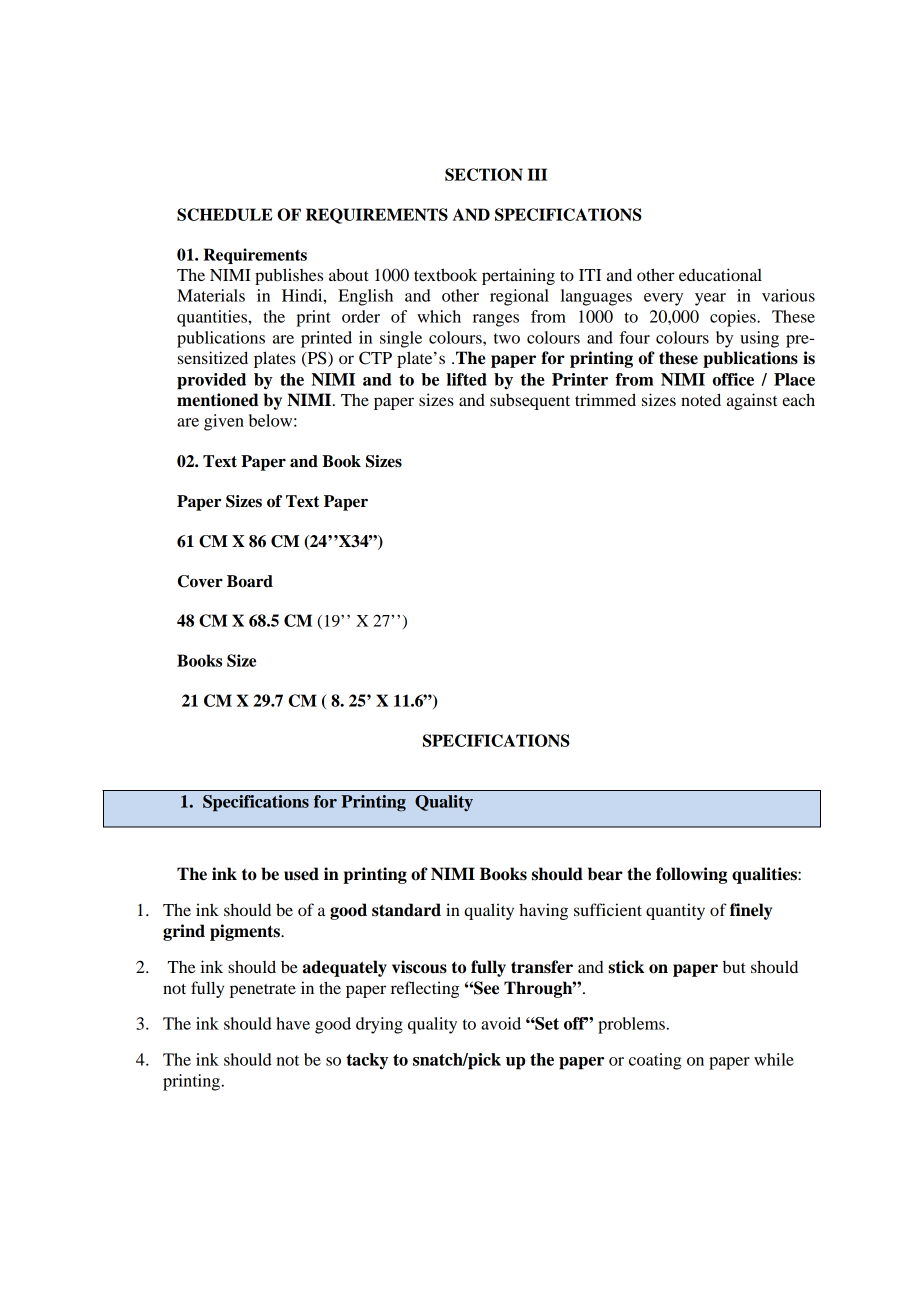  I want to click on subsequent, so click(530, 402).
